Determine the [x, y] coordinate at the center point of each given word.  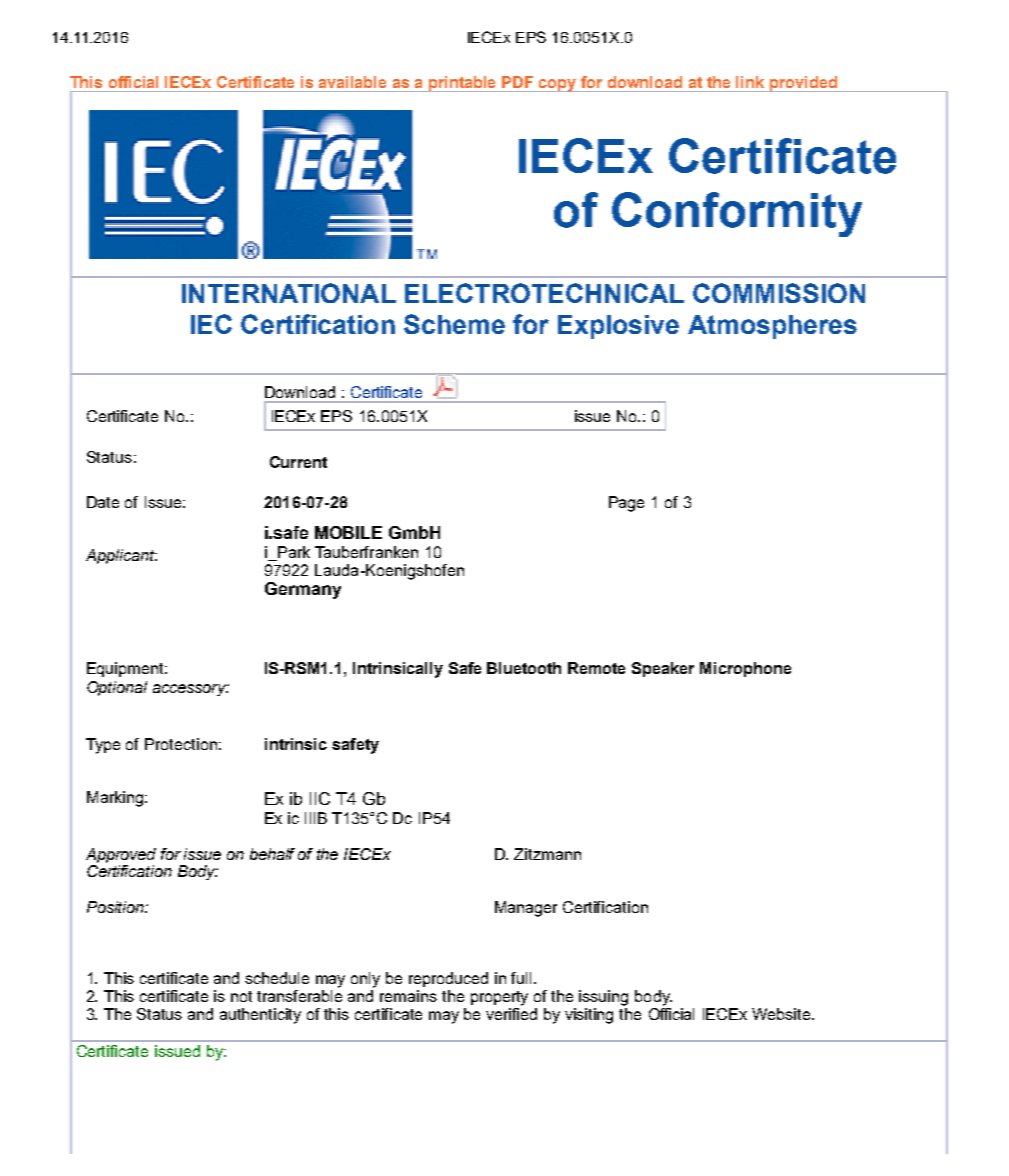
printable [463, 84]
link [750, 82]
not [241, 996]
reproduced [448, 979]
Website [782, 1014]
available [352, 82]
